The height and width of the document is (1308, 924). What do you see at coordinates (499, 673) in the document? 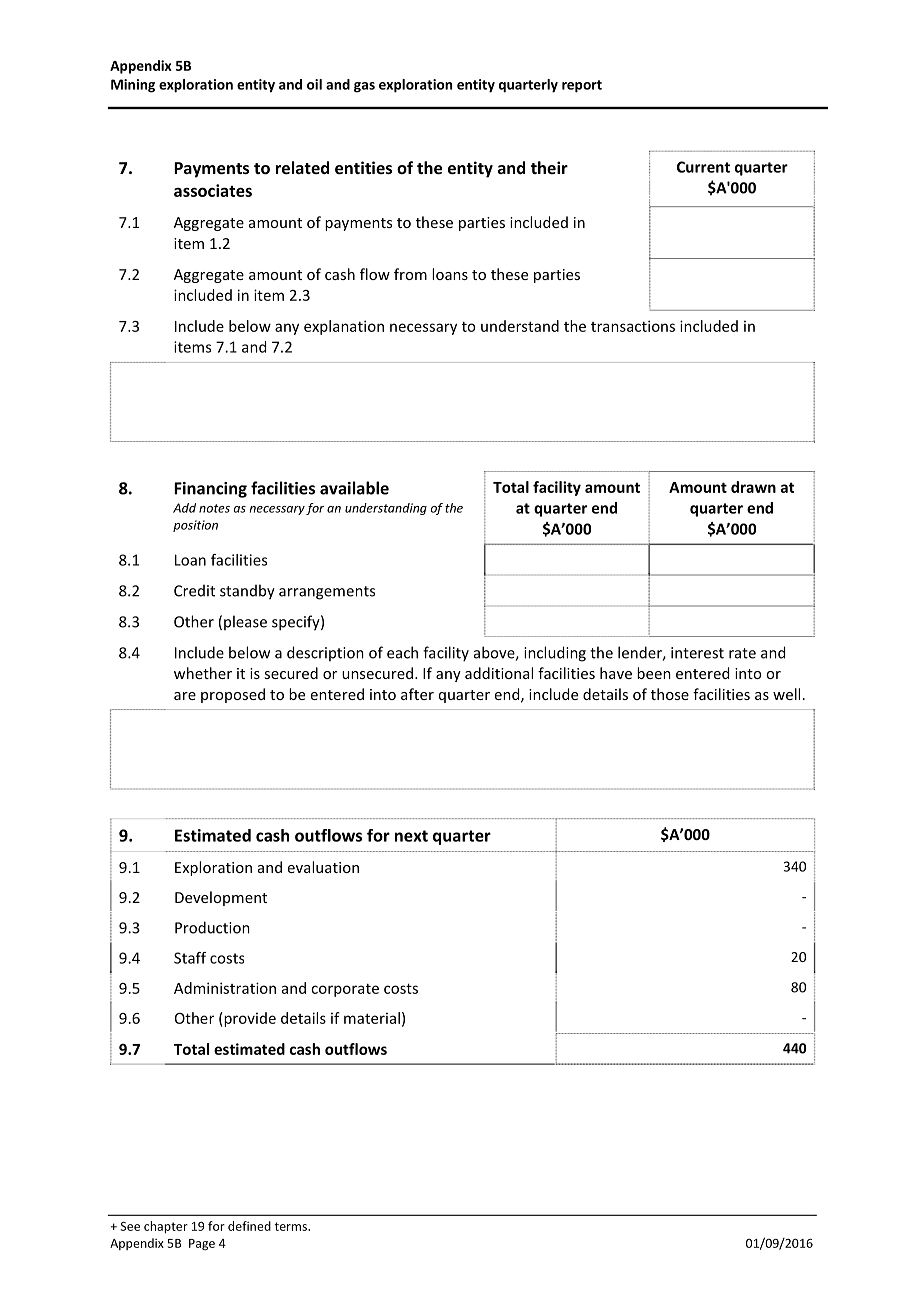
I see `additional` at bounding box center [499, 673].
